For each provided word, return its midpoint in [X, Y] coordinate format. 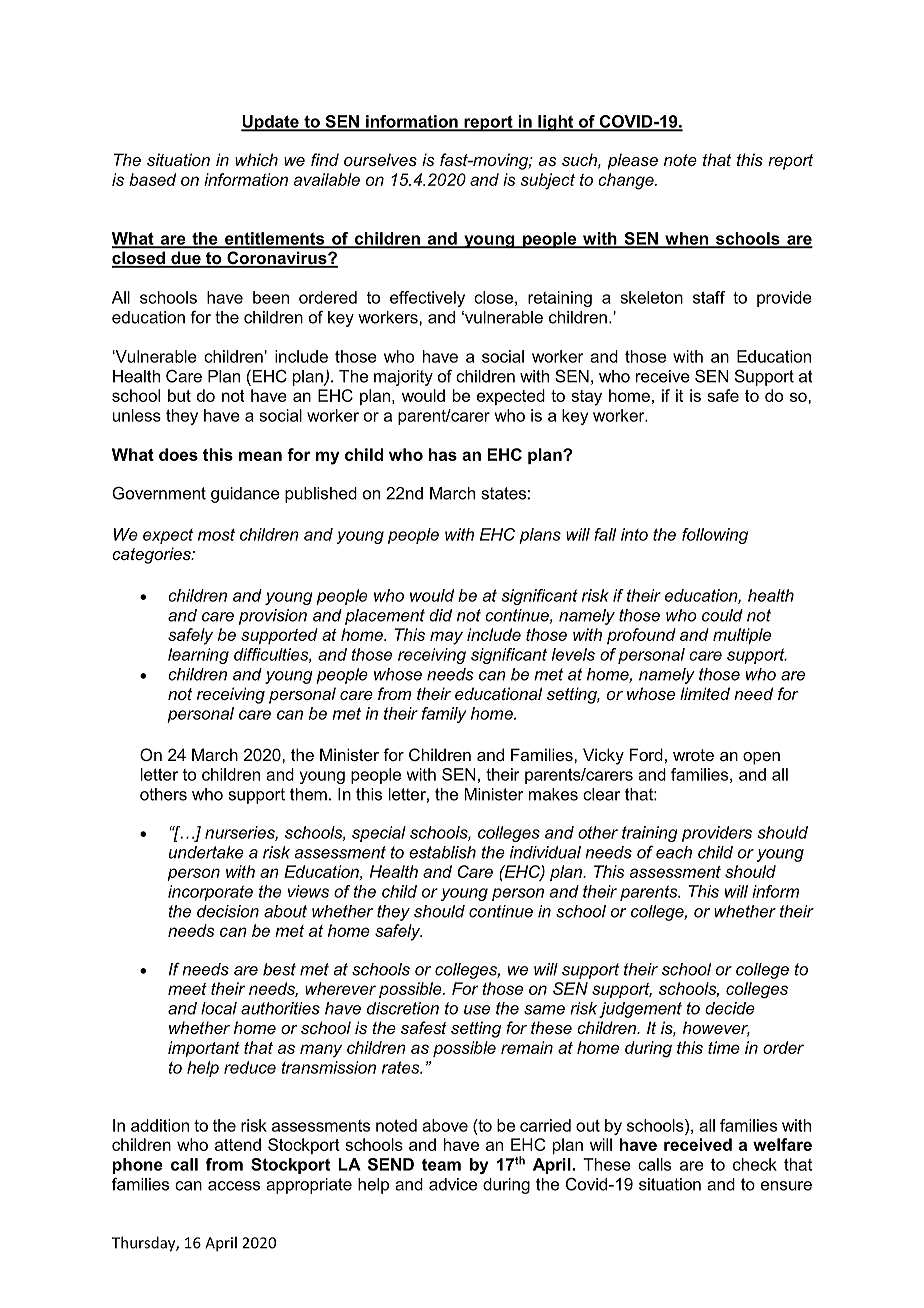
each [674, 852]
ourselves [380, 159]
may [446, 638]
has [443, 454]
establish [442, 852]
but [179, 395]
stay [586, 398]
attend [238, 1144]
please [632, 161]
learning [198, 656]
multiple [742, 636]
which [256, 159]
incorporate [210, 893]
